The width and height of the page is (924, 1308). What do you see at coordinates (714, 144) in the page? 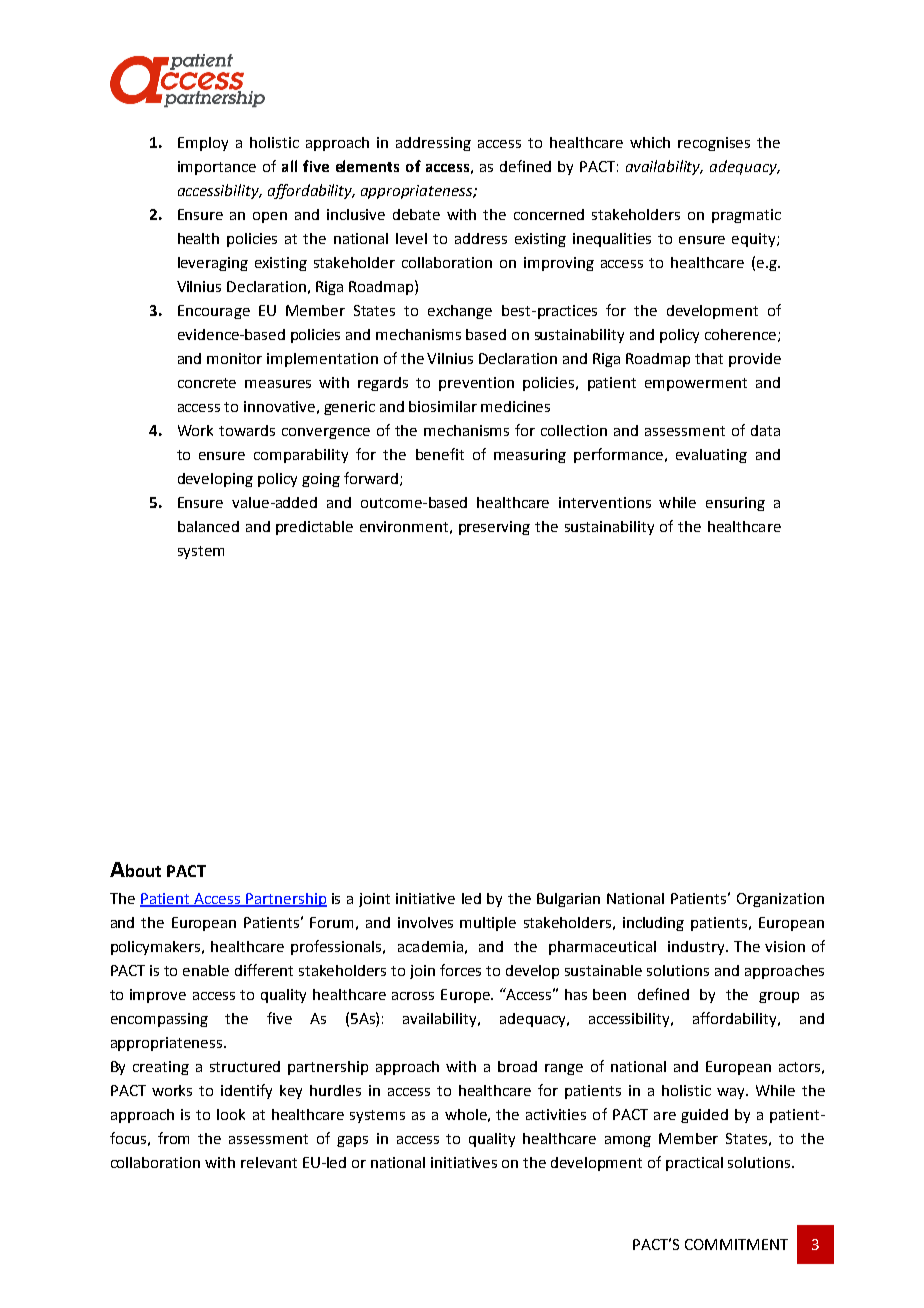
I see `recognises` at bounding box center [714, 144].
